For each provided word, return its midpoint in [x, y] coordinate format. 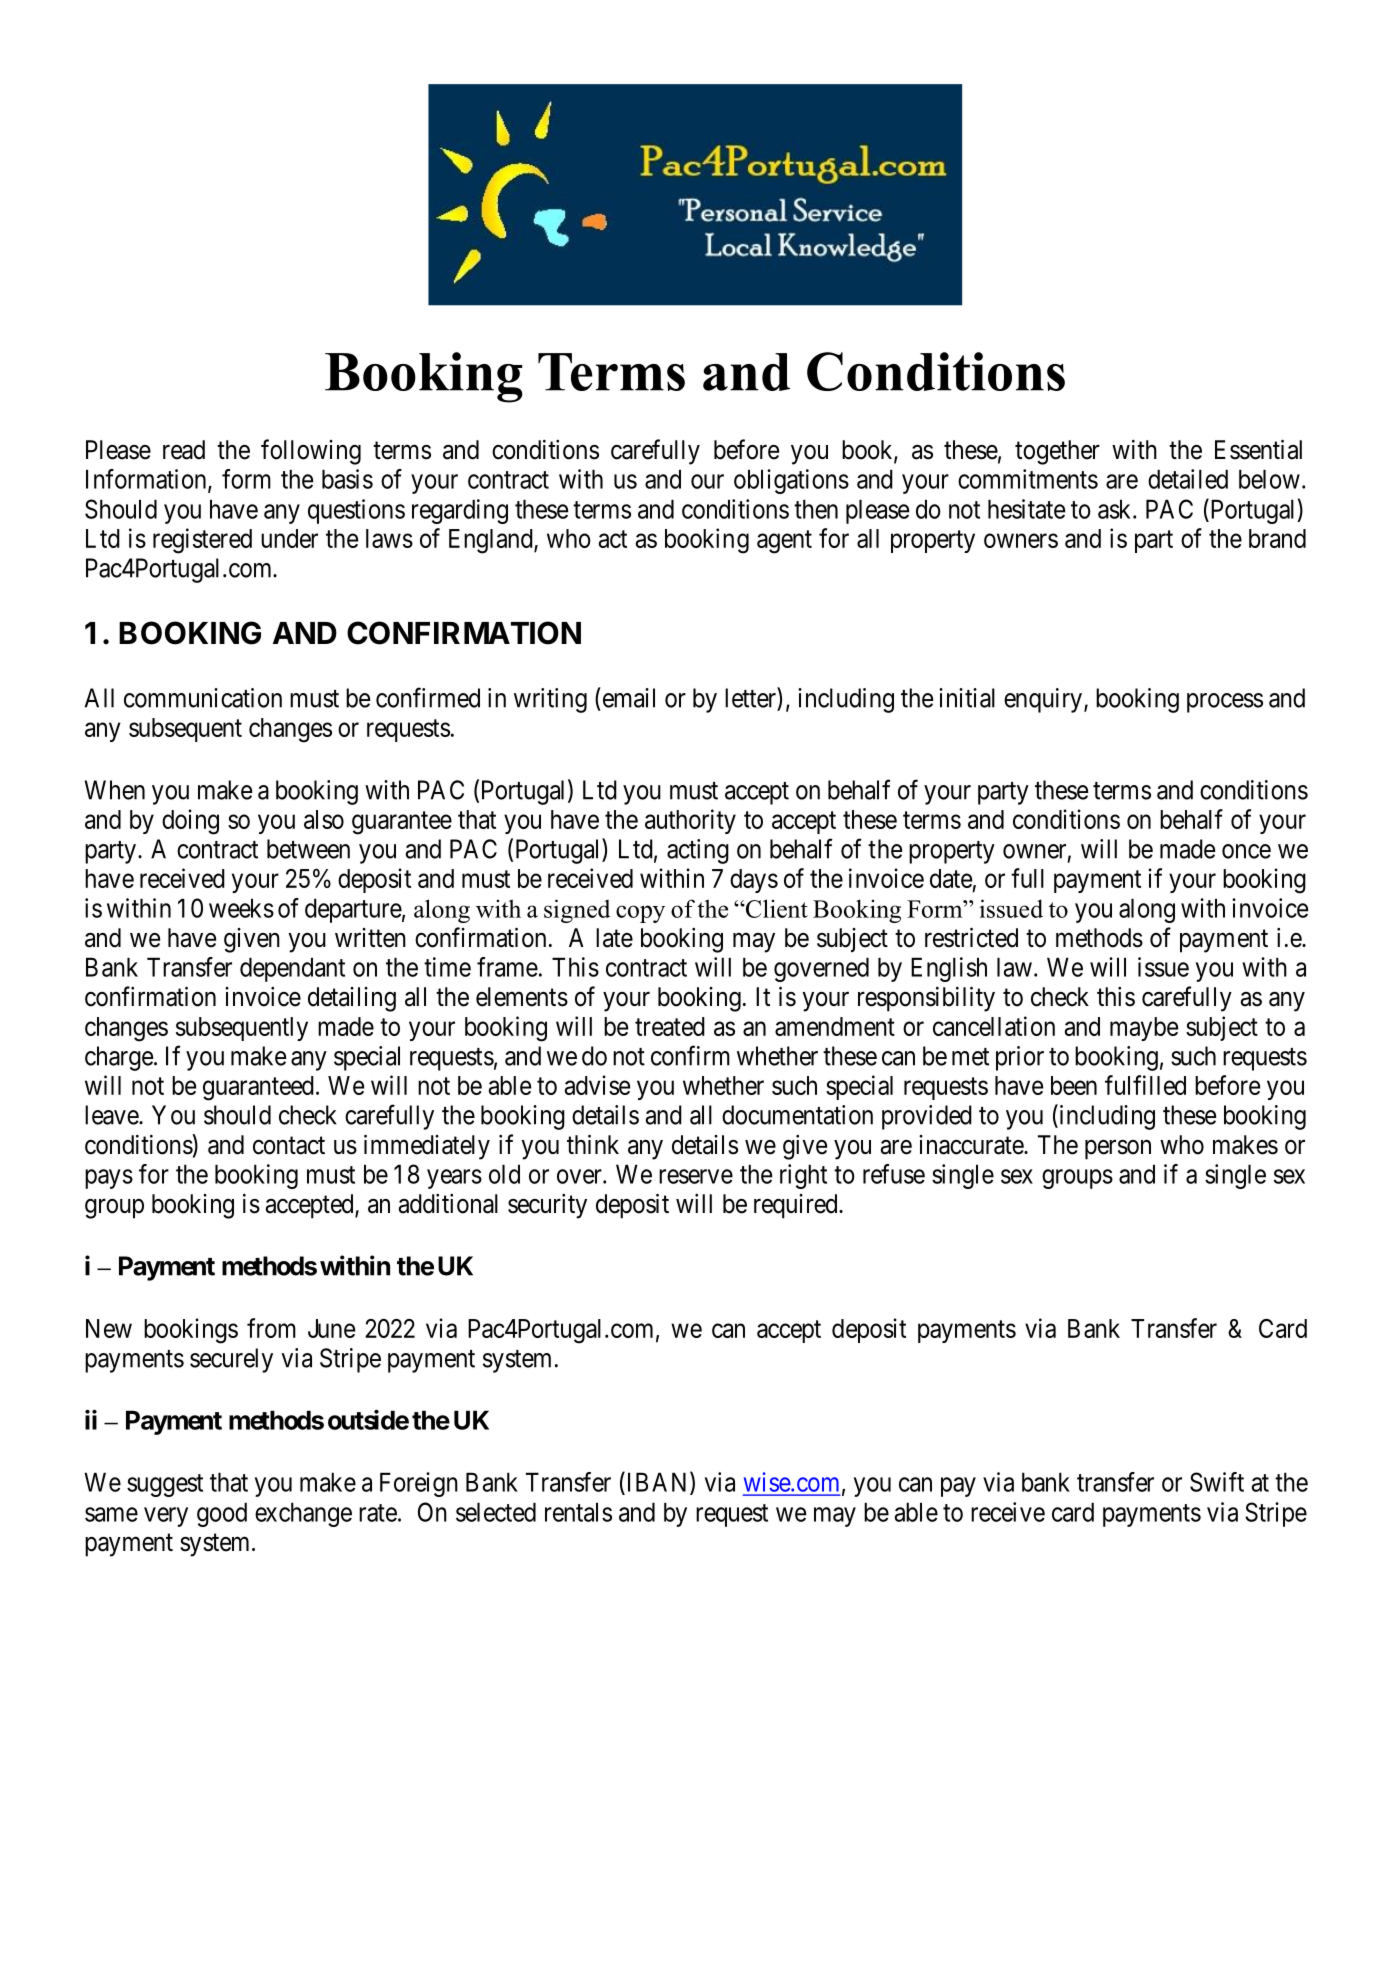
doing [190, 822]
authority [690, 821]
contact [289, 1146]
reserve [696, 1176]
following [311, 452]
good [222, 1514]
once [1246, 851]
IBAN [657, 1483]
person [1118, 1150]
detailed [1188, 479]
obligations [791, 481]
